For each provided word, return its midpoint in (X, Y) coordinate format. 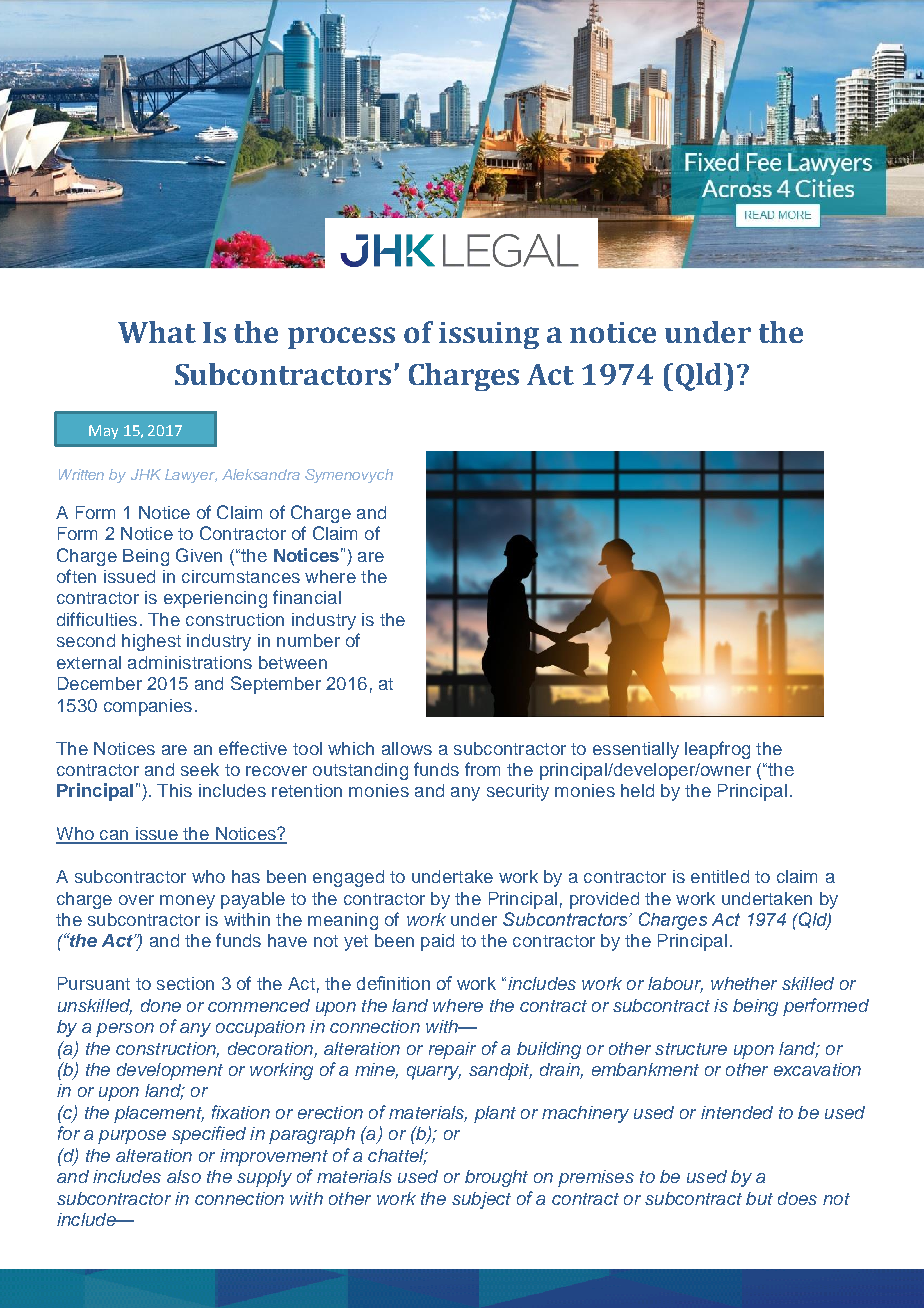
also (184, 1176)
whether (744, 983)
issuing (489, 335)
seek (200, 769)
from (482, 769)
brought (496, 1178)
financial (307, 597)
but (759, 1198)
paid (437, 942)
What (157, 332)
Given (199, 555)
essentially (636, 750)
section (185, 983)
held (637, 790)
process (341, 338)
